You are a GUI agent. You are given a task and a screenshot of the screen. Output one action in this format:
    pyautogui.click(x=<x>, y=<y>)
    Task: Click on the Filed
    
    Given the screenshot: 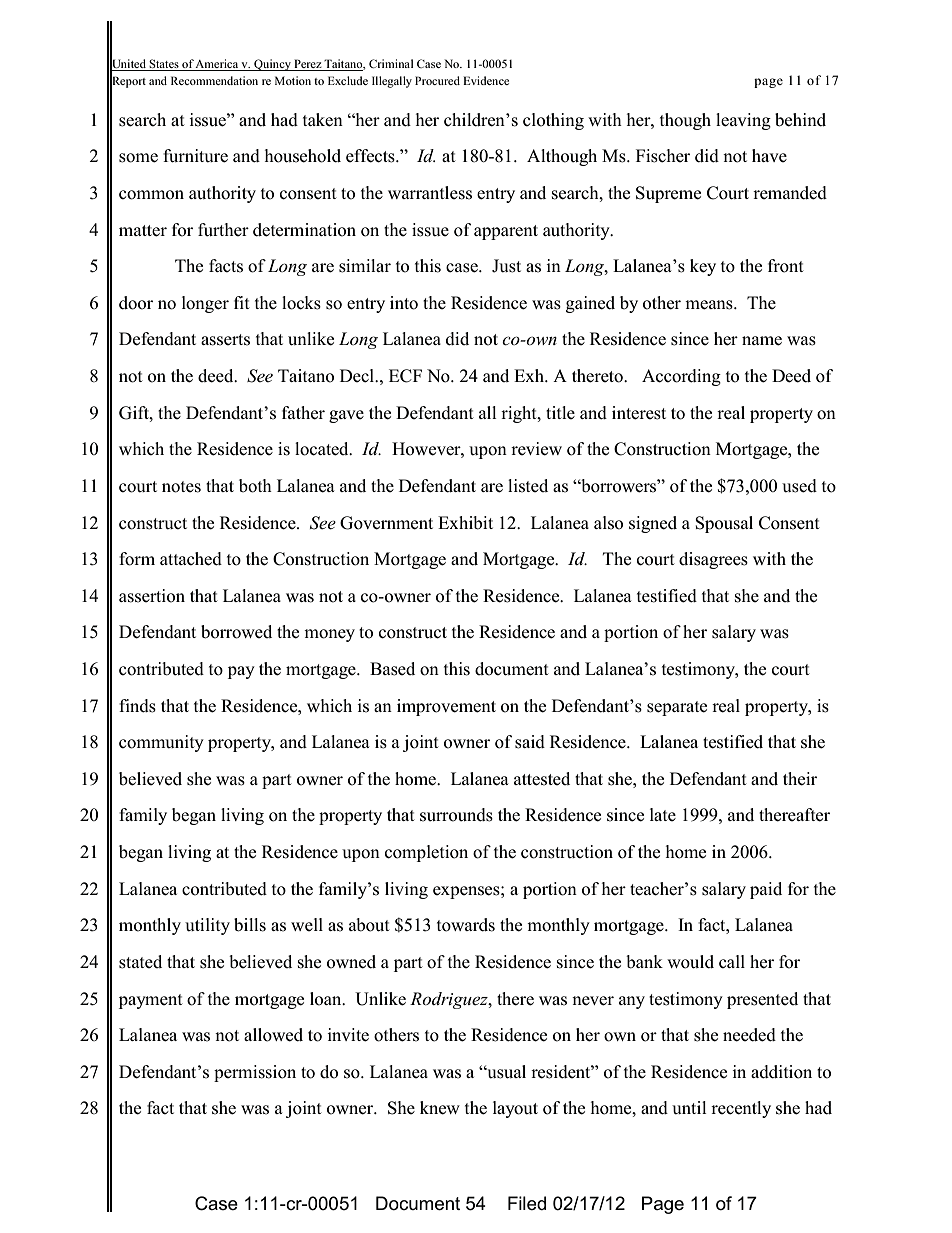 What is the action you would take?
    pyautogui.click(x=527, y=1203)
